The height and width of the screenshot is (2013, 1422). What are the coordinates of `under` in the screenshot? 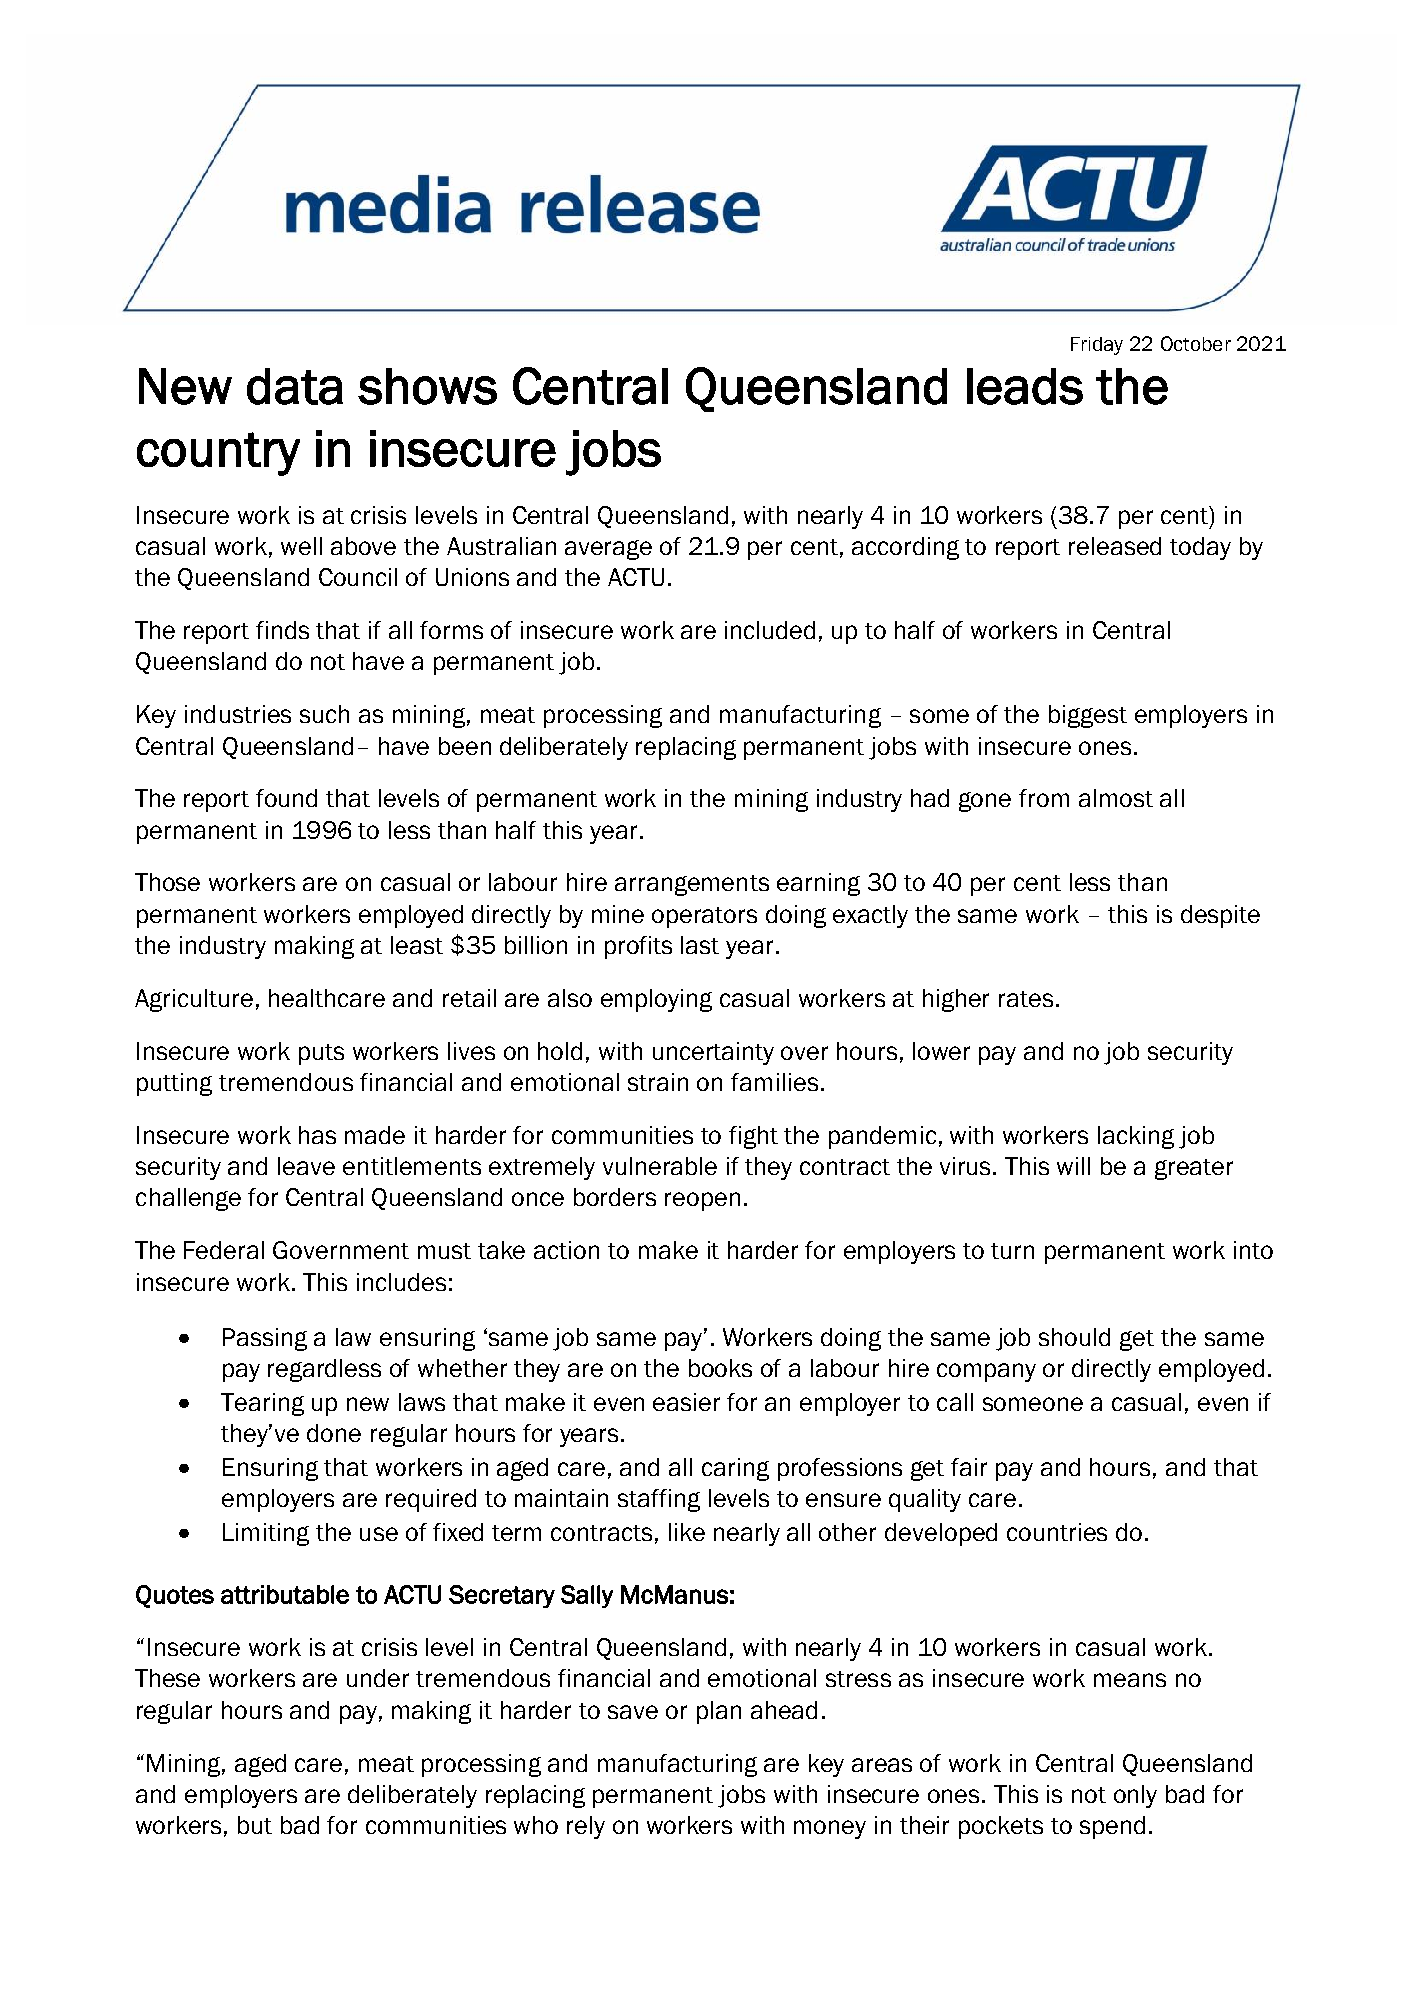 It's located at (378, 1678).
